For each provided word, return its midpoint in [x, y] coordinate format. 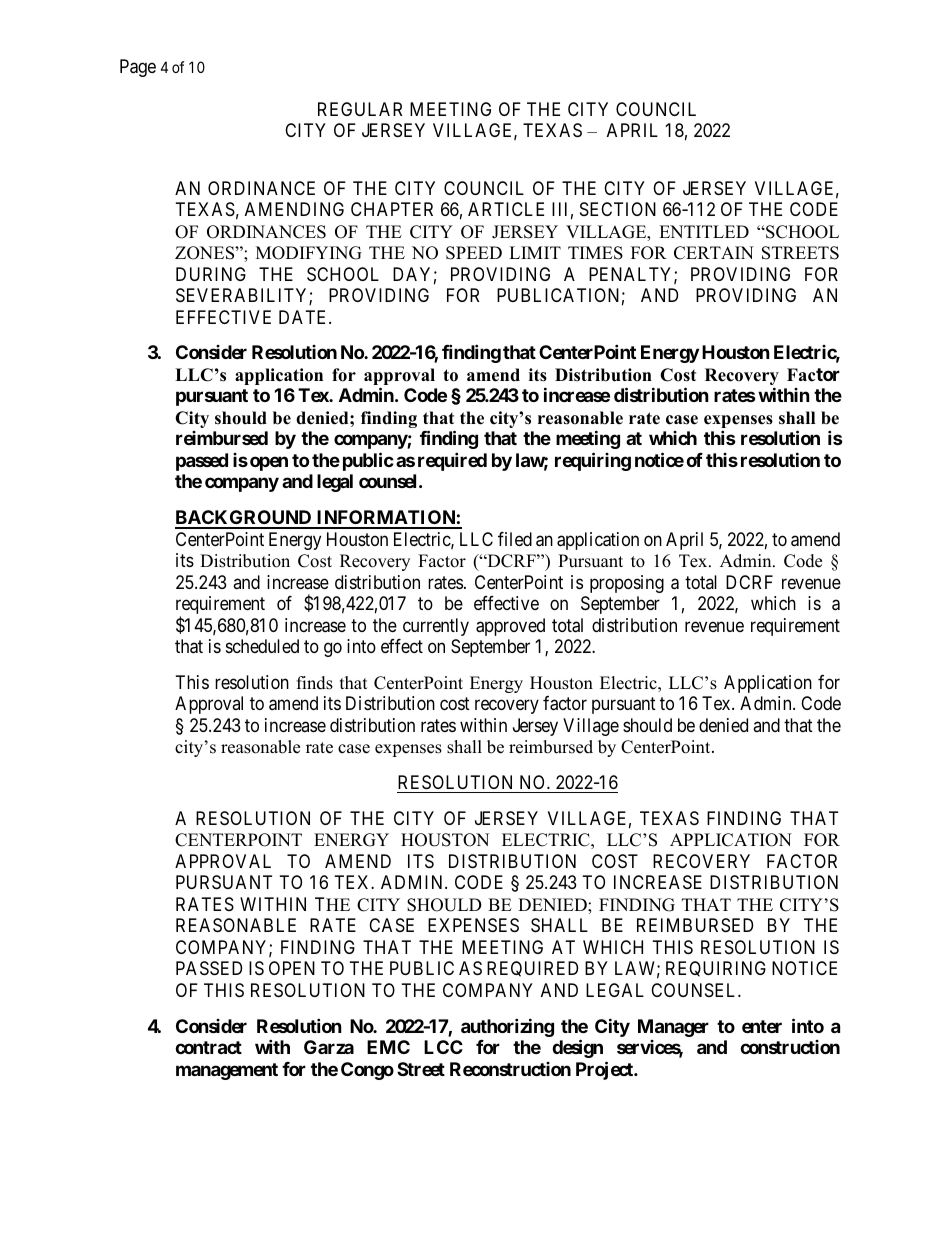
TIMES [595, 253]
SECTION [618, 209]
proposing [627, 584]
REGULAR [360, 109]
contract [208, 1047]
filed [515, 539]
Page [138, 68]
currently [436, 627]
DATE [304, 317]
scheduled [262, 646]
